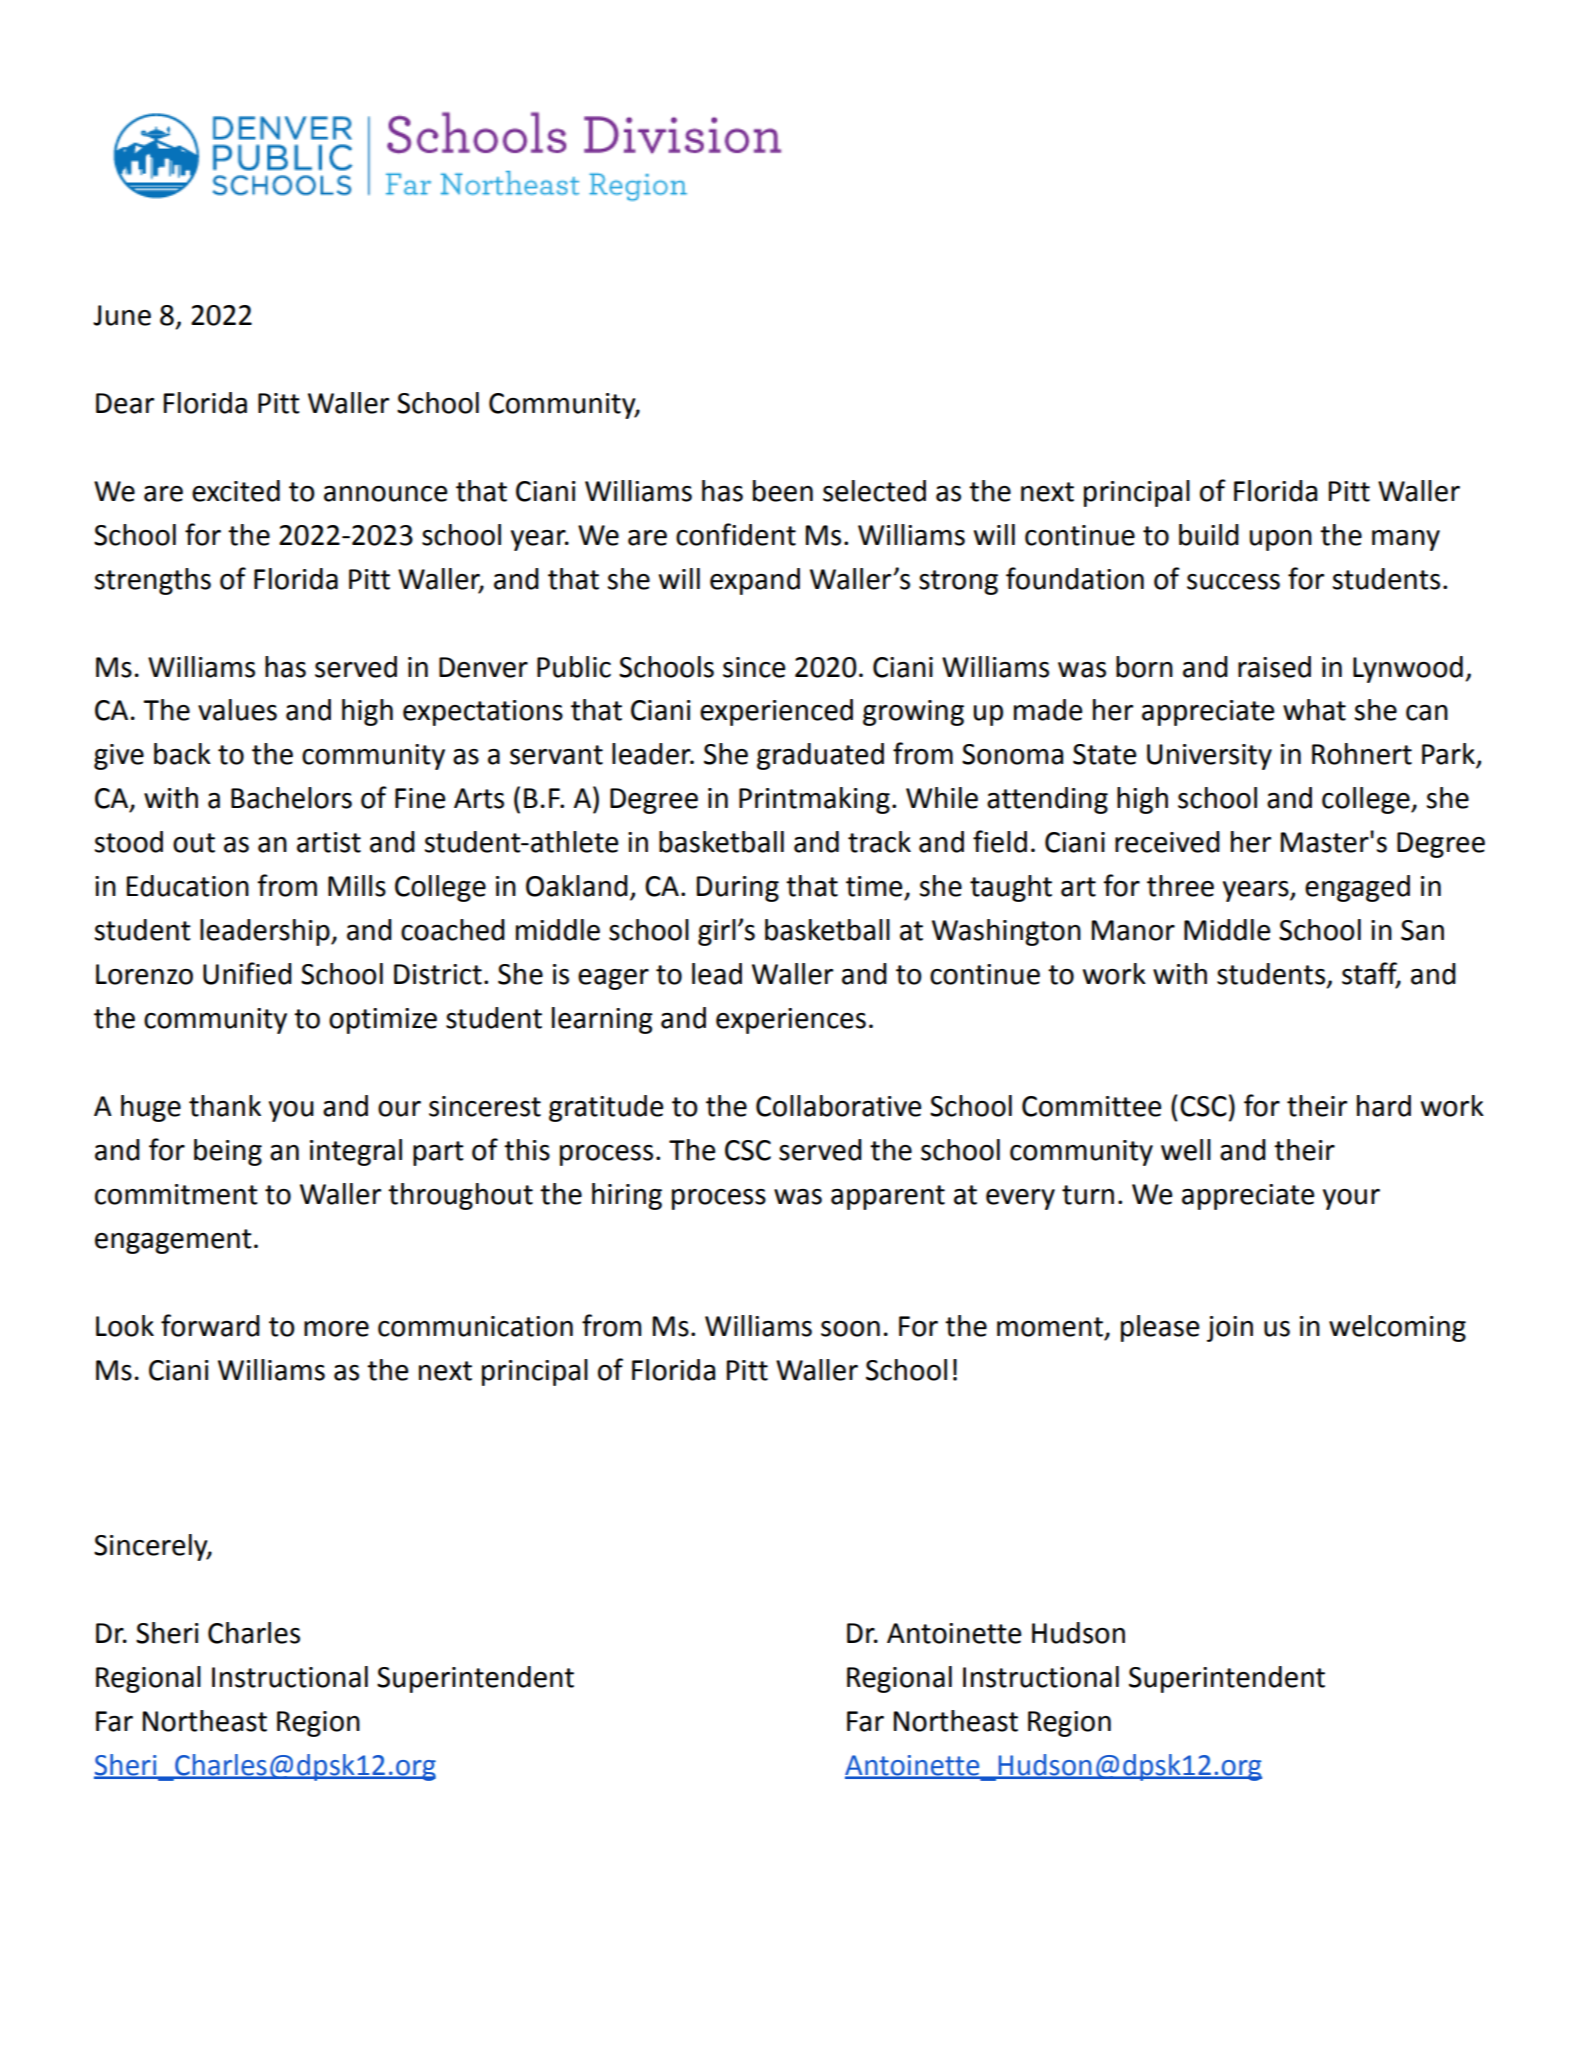  What do you see at coordinates (1209, 535) in the screenshot?
I see `build` at bounding box center [1209, 535].
